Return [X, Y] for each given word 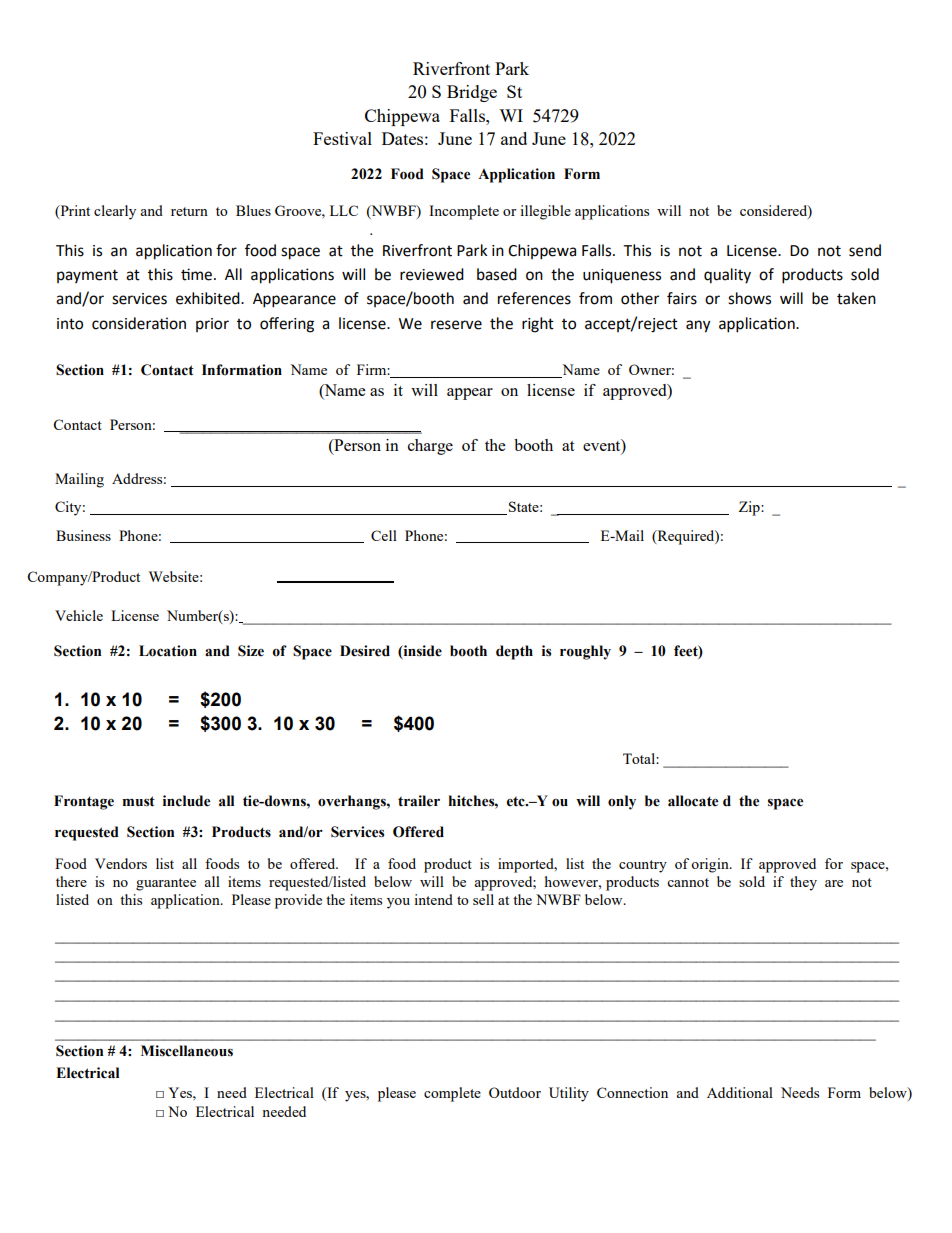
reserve [456, 325]
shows [749, 298]
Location [168, 651]
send [865, 250]
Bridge [472, 93]
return [189, 211]
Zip [750, 508]
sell [483, 899]
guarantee [166, 884]
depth [514, 652]
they [803, 883]
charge [430, 447]
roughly [585, 652]
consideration [139, 323]
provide [298, 901]
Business [83, 535]
